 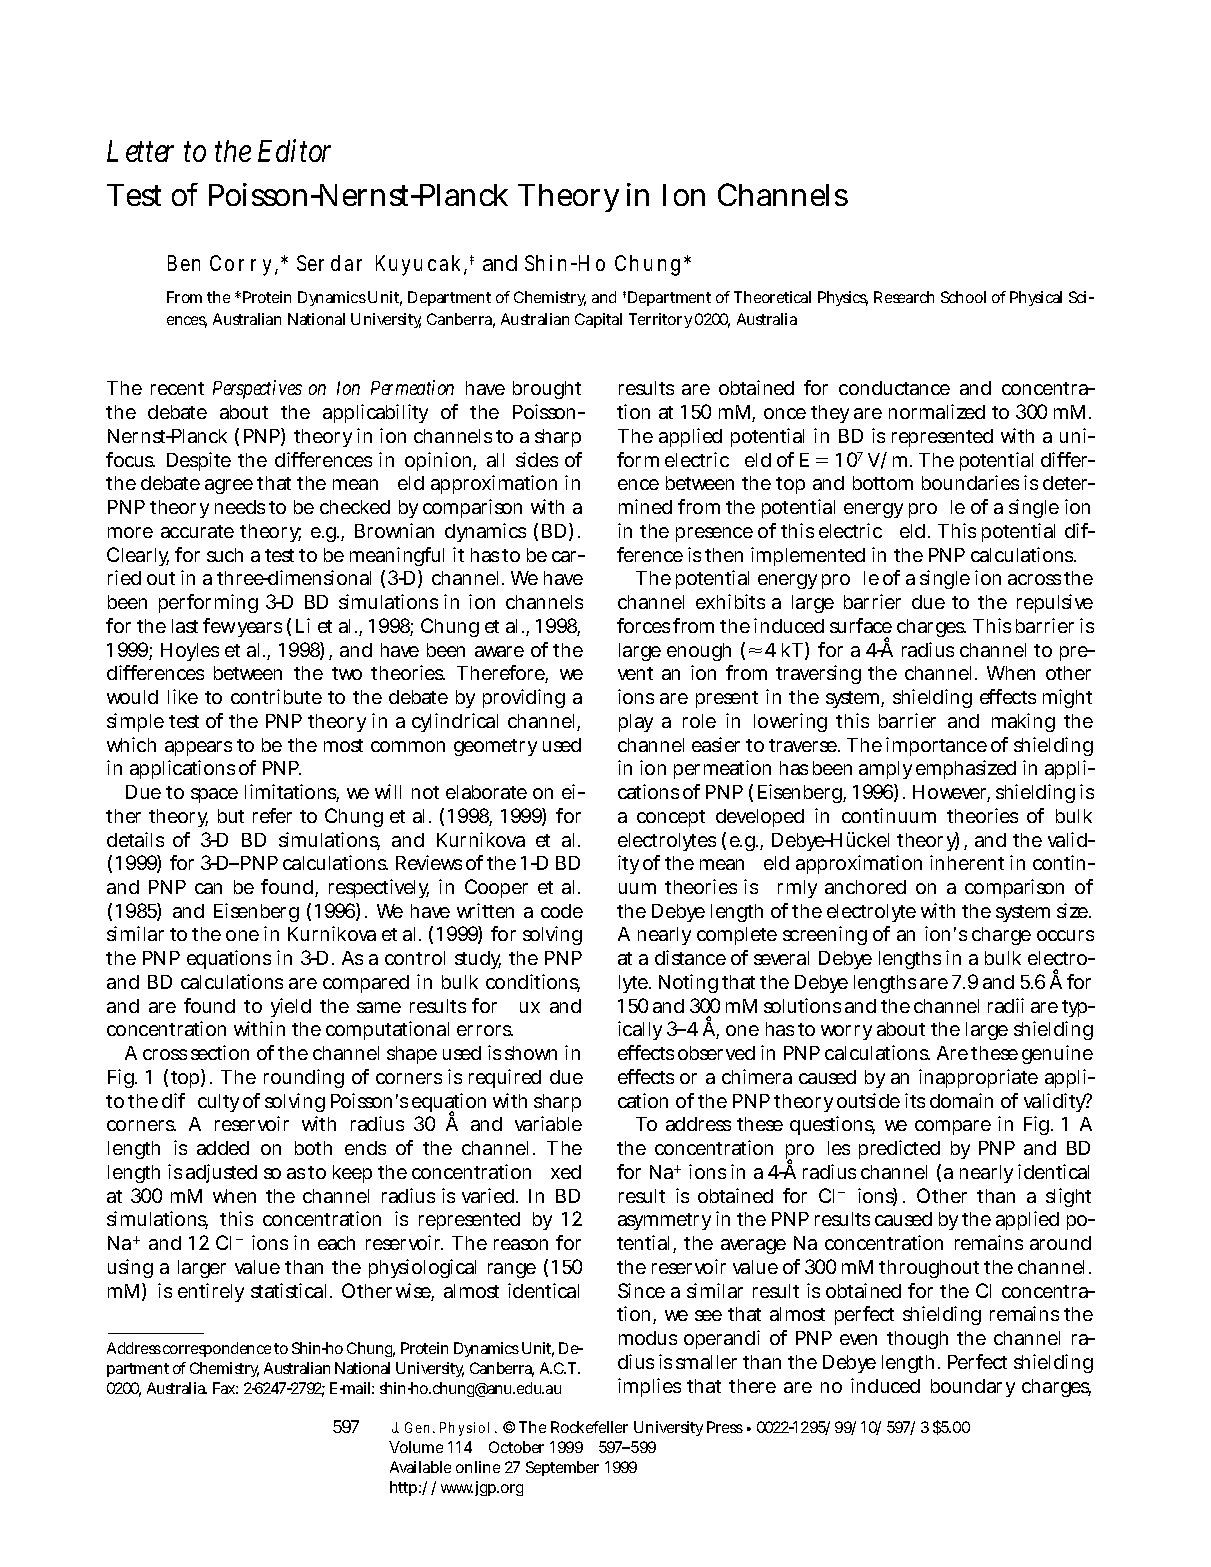 What do you see at coordinates (294, 150) in the screenshot?
I see `Editor` at bounding box center [294, 150].
